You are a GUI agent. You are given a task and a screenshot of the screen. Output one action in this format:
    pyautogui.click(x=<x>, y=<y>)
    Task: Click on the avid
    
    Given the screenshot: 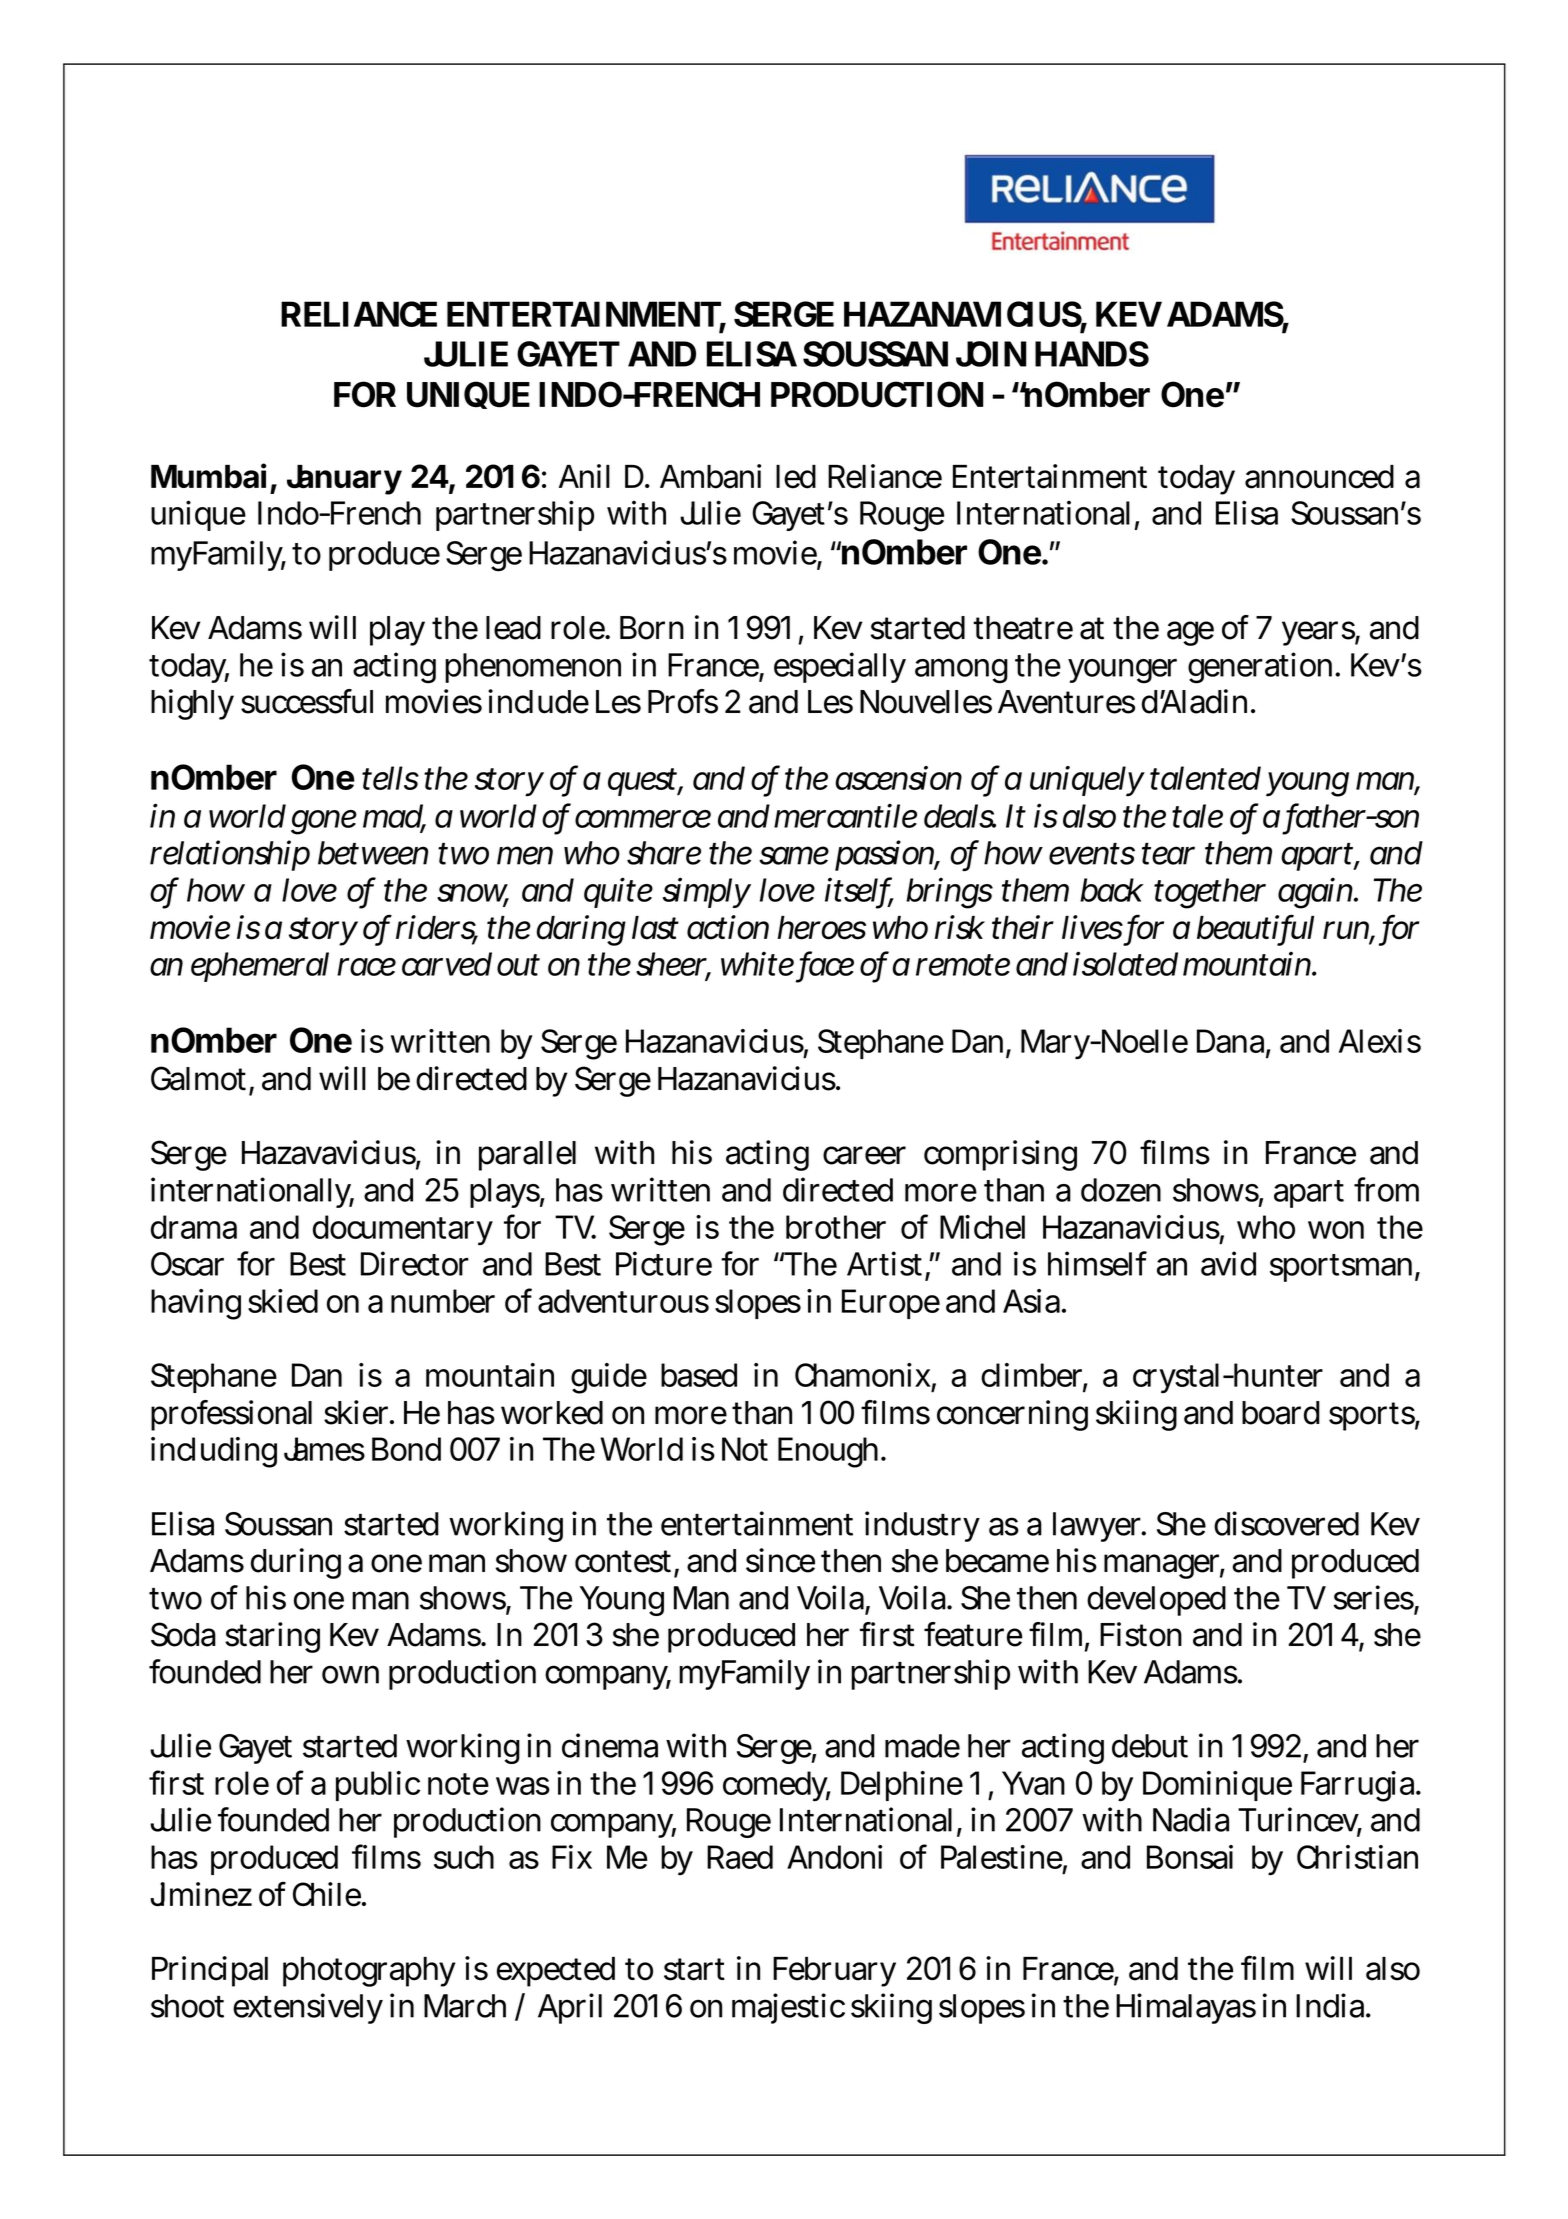 What is the action you would take?
    pyautogui.click(x=1228, y=1263)
